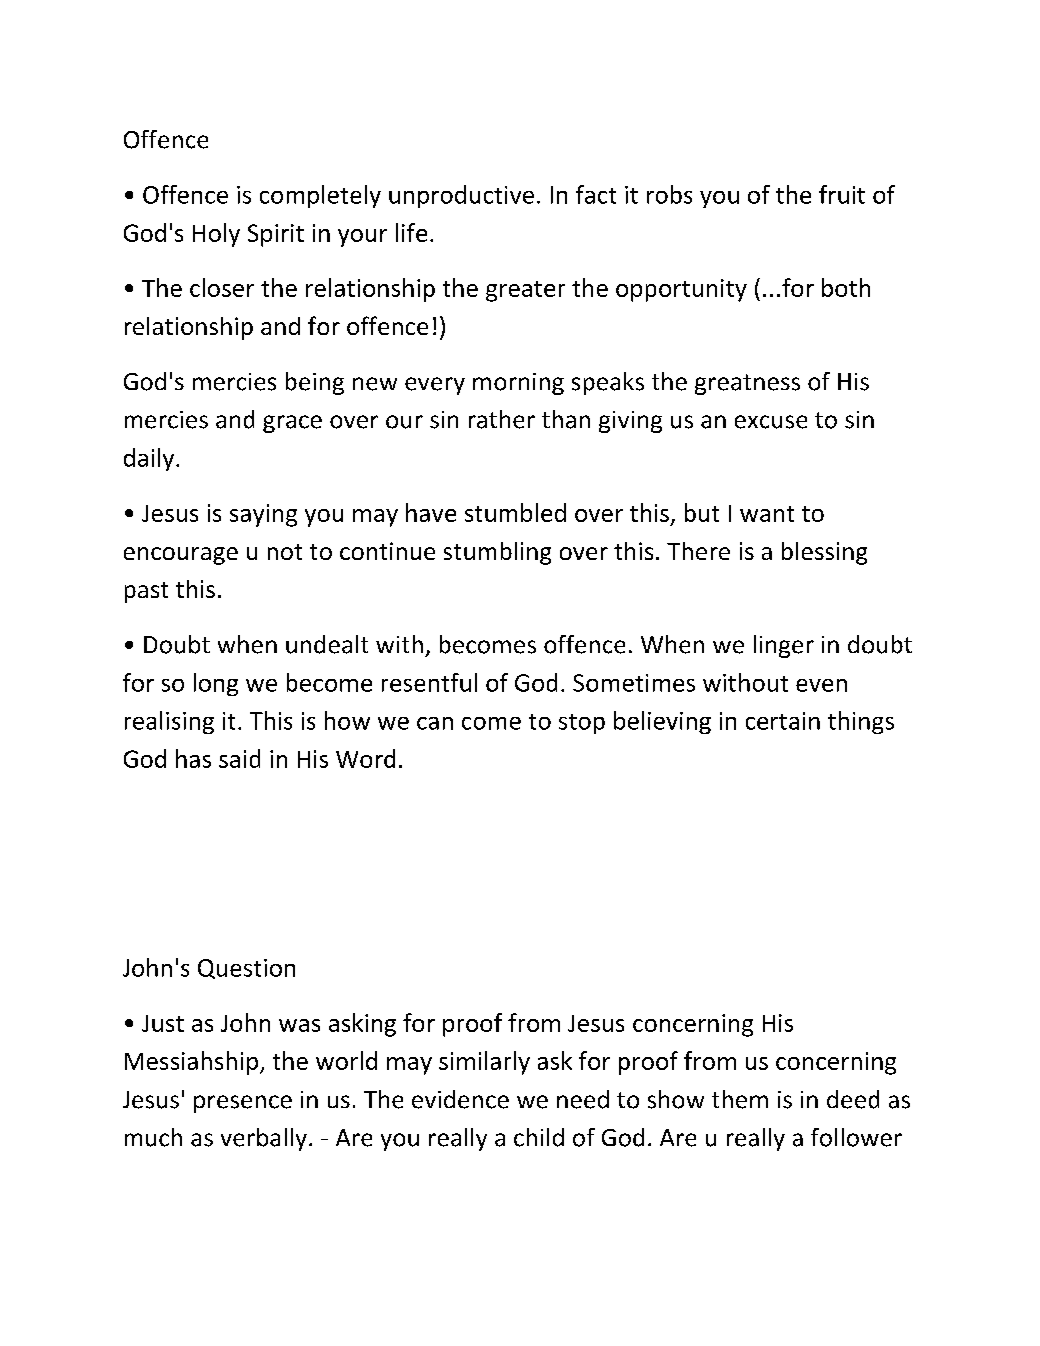 The width and height of the document is (1040, 1346). I want to click on Word, so click(365, 758).
